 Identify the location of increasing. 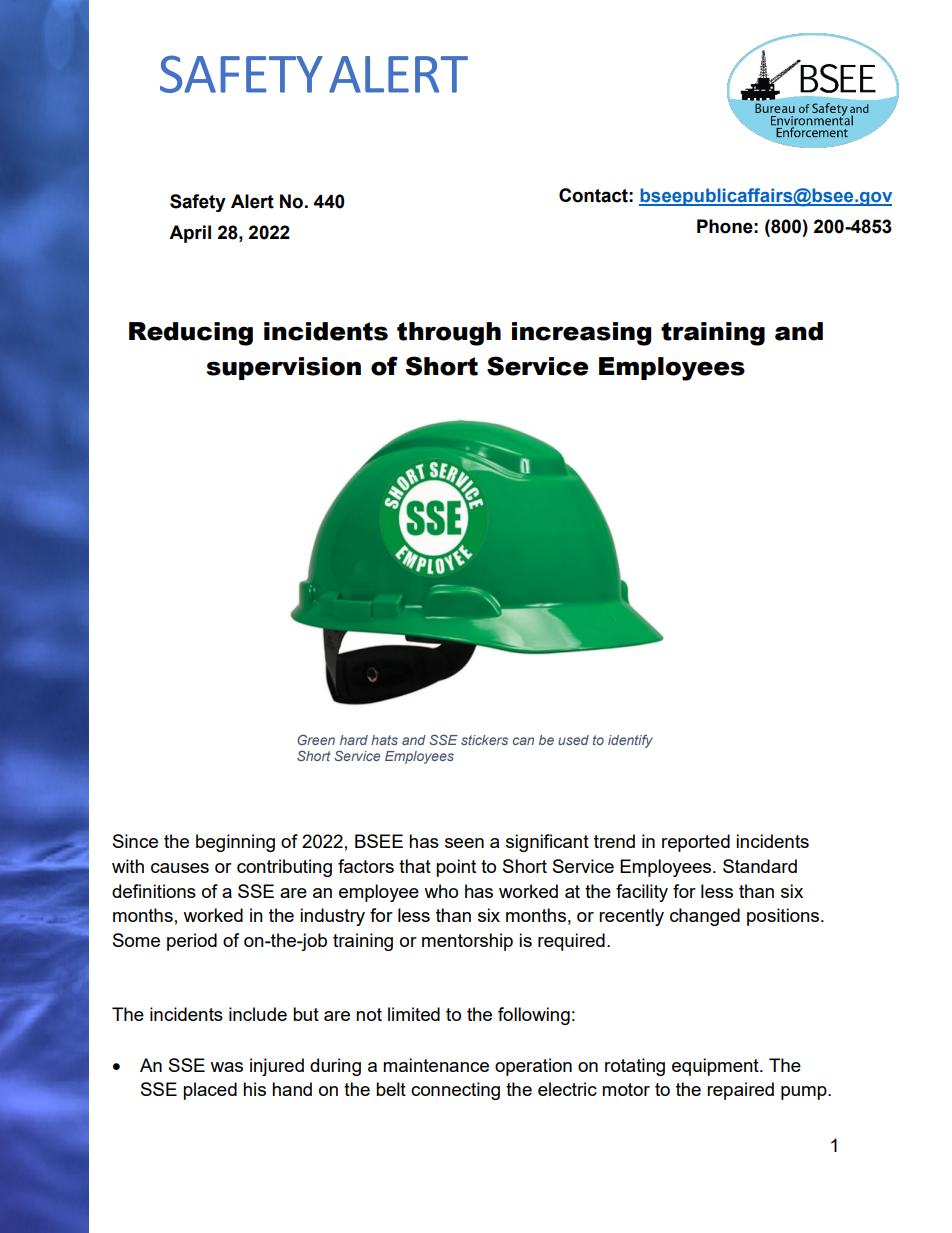
(581, 334).
